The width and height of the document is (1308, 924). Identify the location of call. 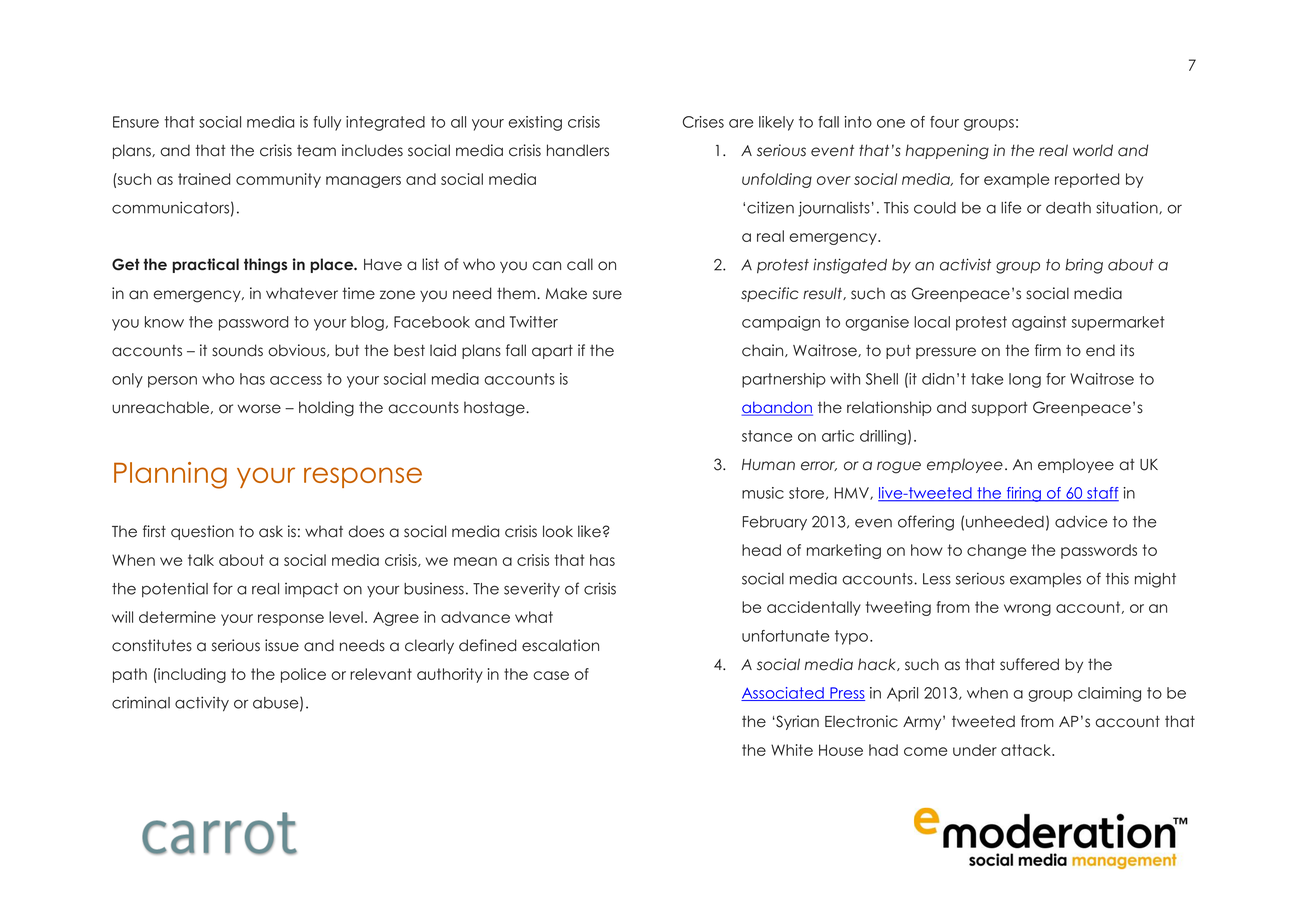
(580, 264).
